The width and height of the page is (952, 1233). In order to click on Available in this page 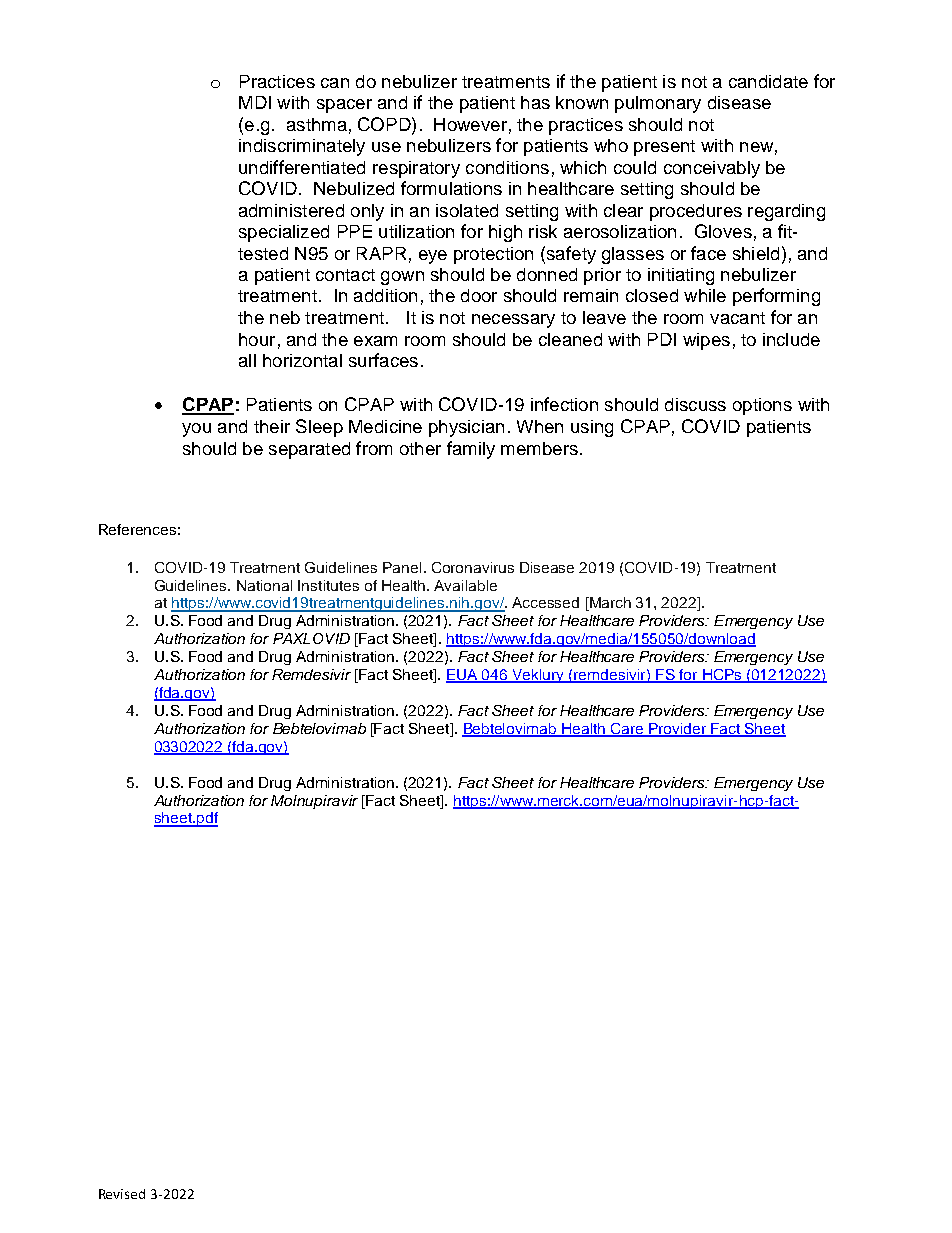, I will do `click(465, 585)`.
